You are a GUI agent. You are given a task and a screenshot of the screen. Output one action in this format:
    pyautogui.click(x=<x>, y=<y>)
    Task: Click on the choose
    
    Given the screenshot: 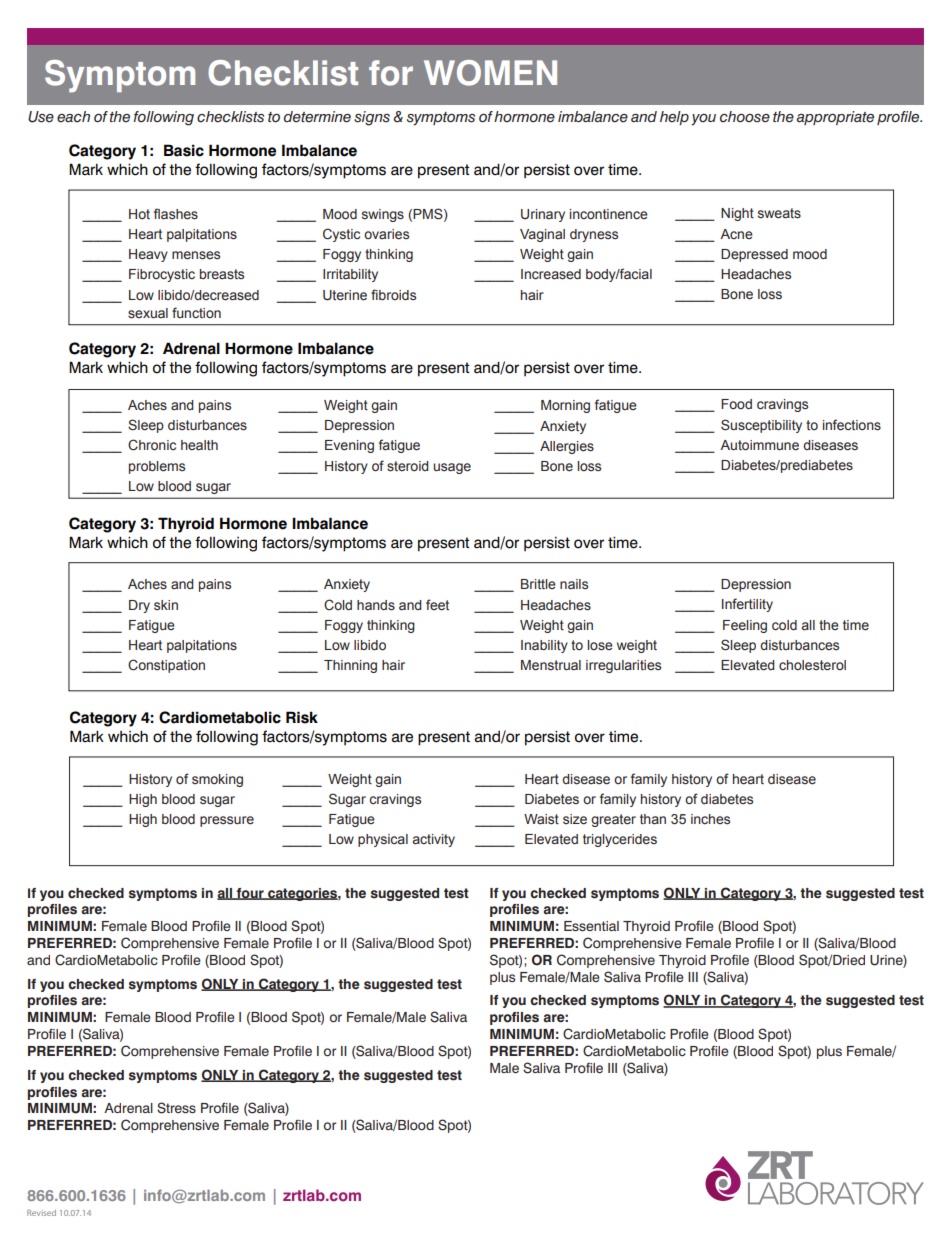 What is the action you would take?
    pyautogui.click(x=745, y=117)
